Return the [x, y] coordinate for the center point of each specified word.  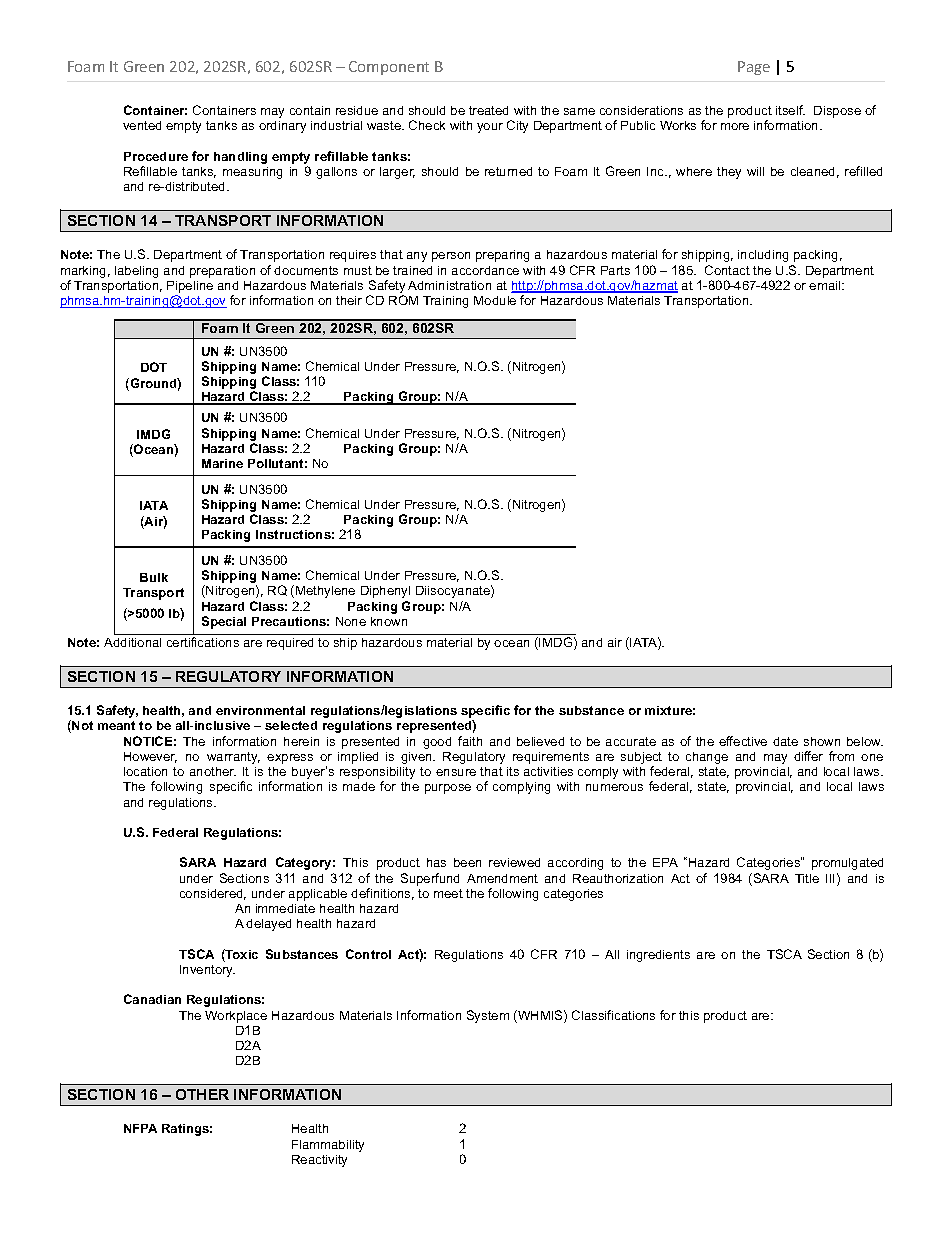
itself [790, 110]
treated [488, 110]
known [389, 621]
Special [224, 622]
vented [142, 125]
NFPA [140, 1128]
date [785, 741]
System [488, 1016]
